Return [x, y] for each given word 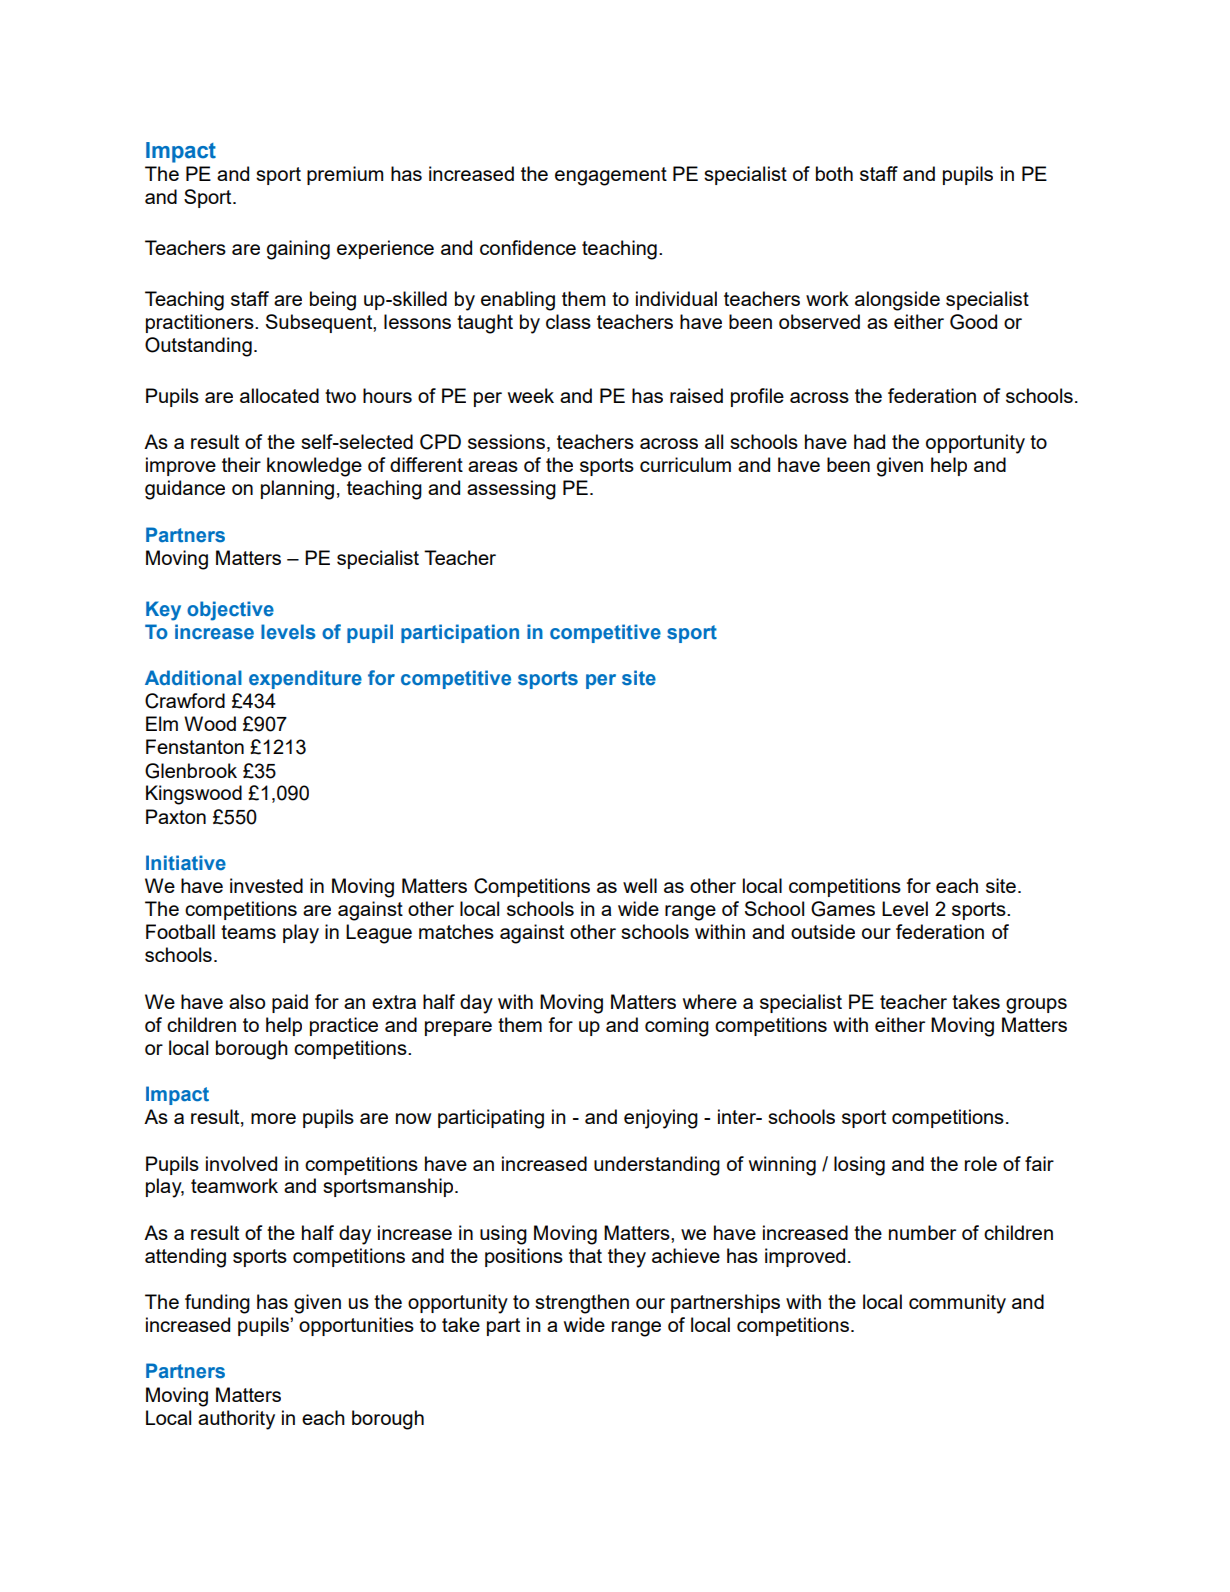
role [981, 1163]
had [869, 441]
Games [843, 909]
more [273, 1118]
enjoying [661, 1119]
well [640, 885]
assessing [511, 490]
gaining [298, 250]
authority [236, 1420]
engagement [611, 176]
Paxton [176, 816]
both [834, 173]
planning [297, 490]
